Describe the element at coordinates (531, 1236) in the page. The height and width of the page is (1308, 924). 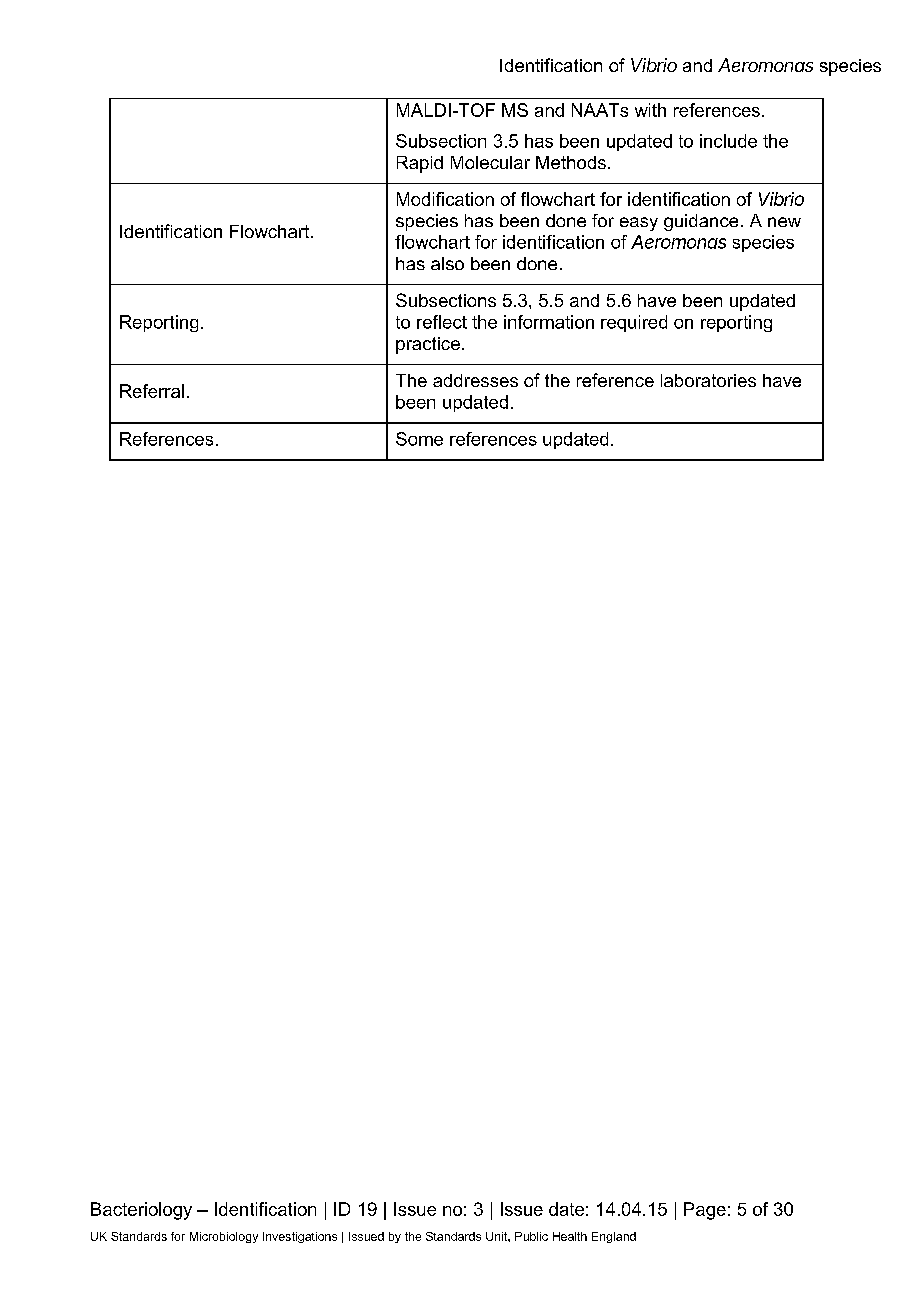
I see `Public` at that location.
